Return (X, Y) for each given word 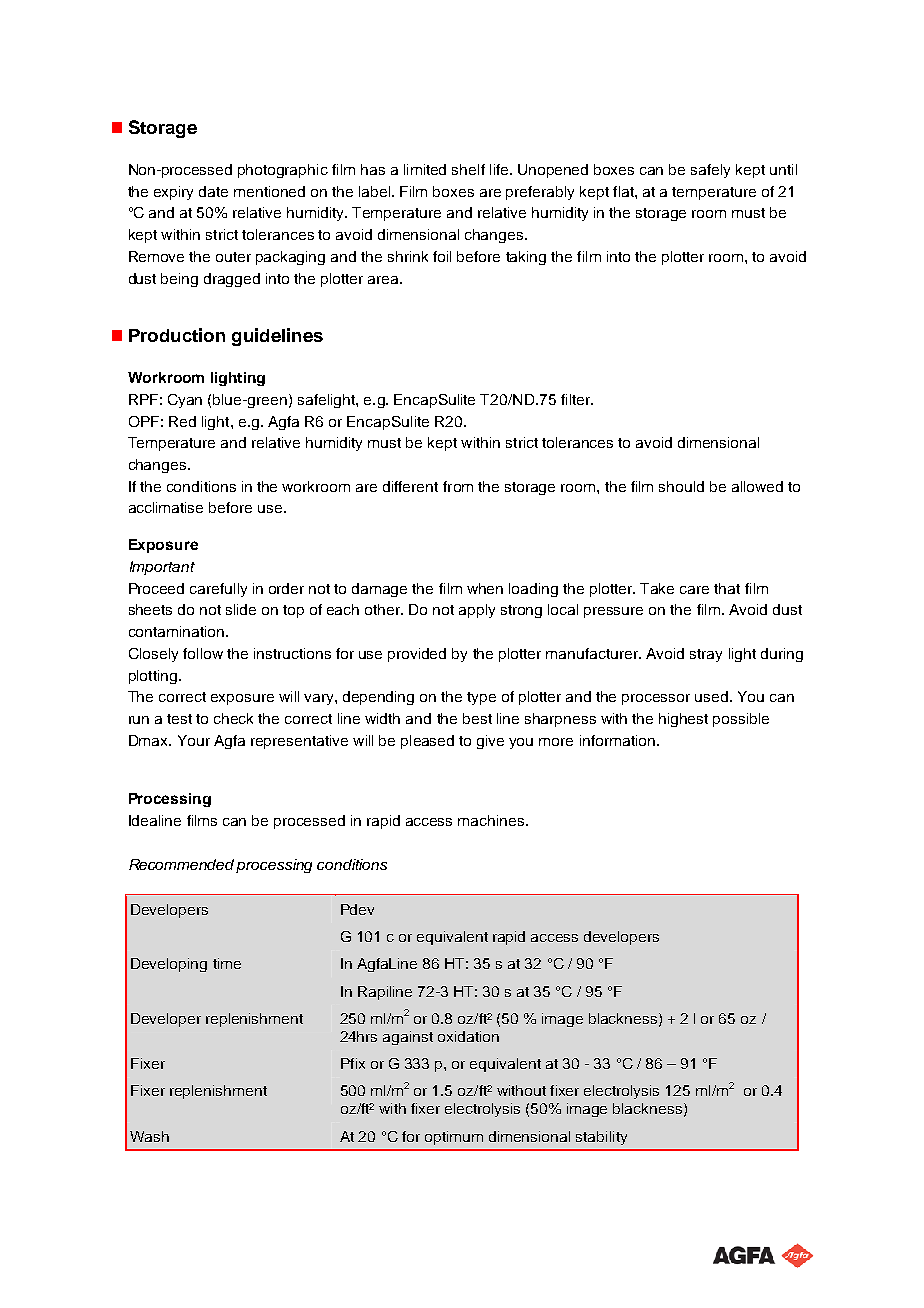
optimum (454, 1138)
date (213, 191)
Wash (149, 1136)
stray (706, 655)
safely (710, 171)
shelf (468, 169)
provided (417, 655)
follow (203, 653)
